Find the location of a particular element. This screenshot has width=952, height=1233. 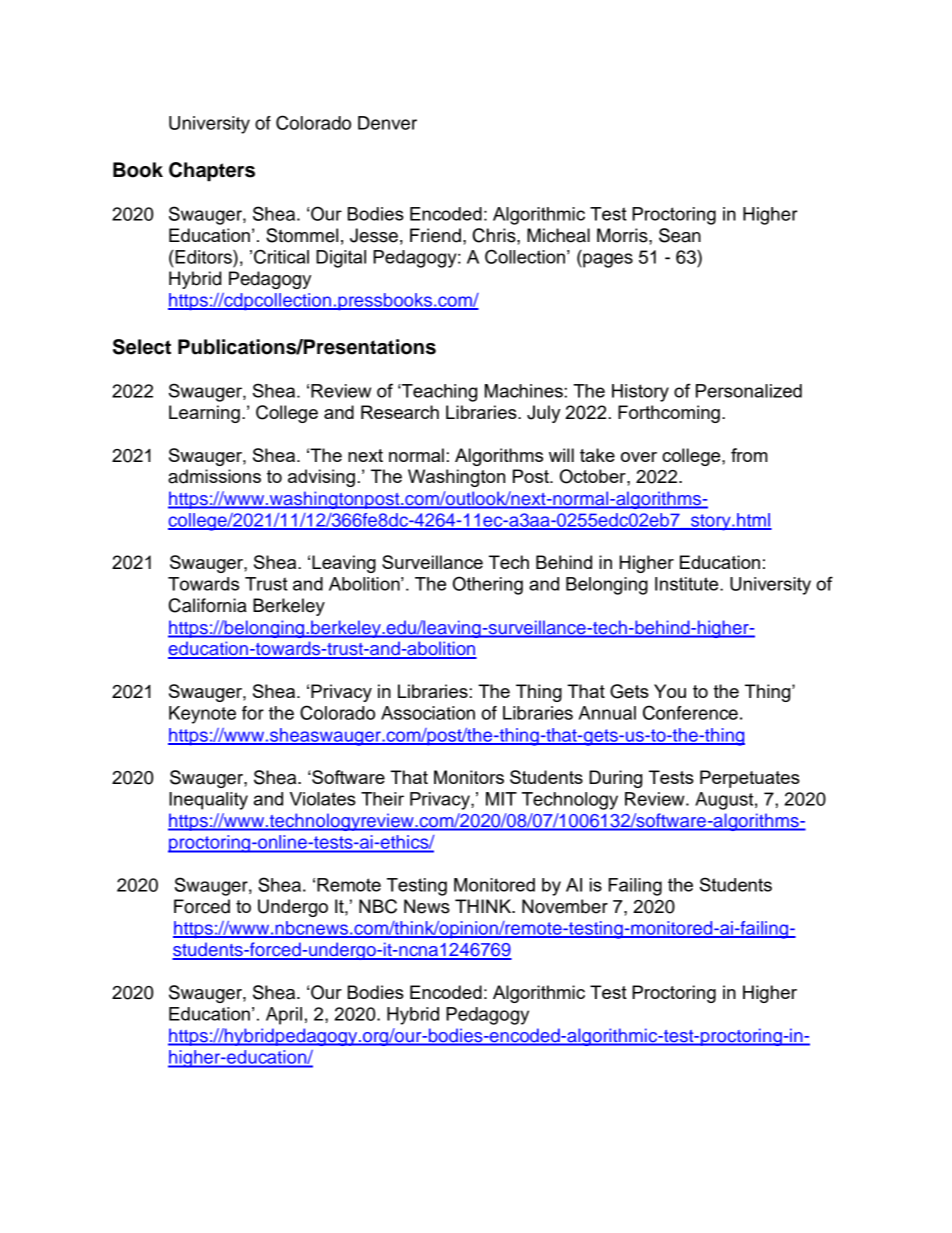

Learning is located at coordinates (204, 414).
